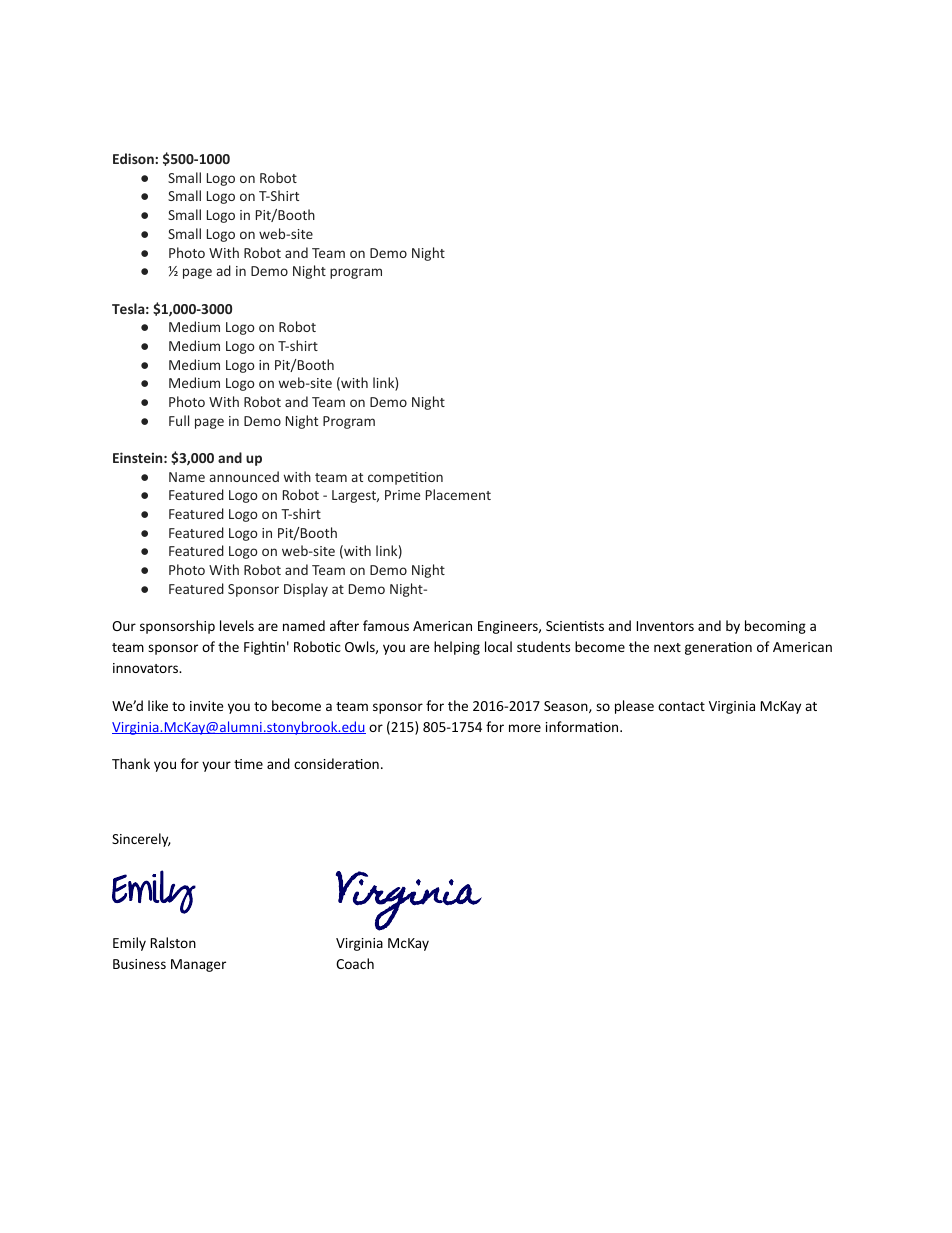  What do you see at coordinates (402, 495) in the screenshot?
I see `Prime` at bounding box center [402, 495].
